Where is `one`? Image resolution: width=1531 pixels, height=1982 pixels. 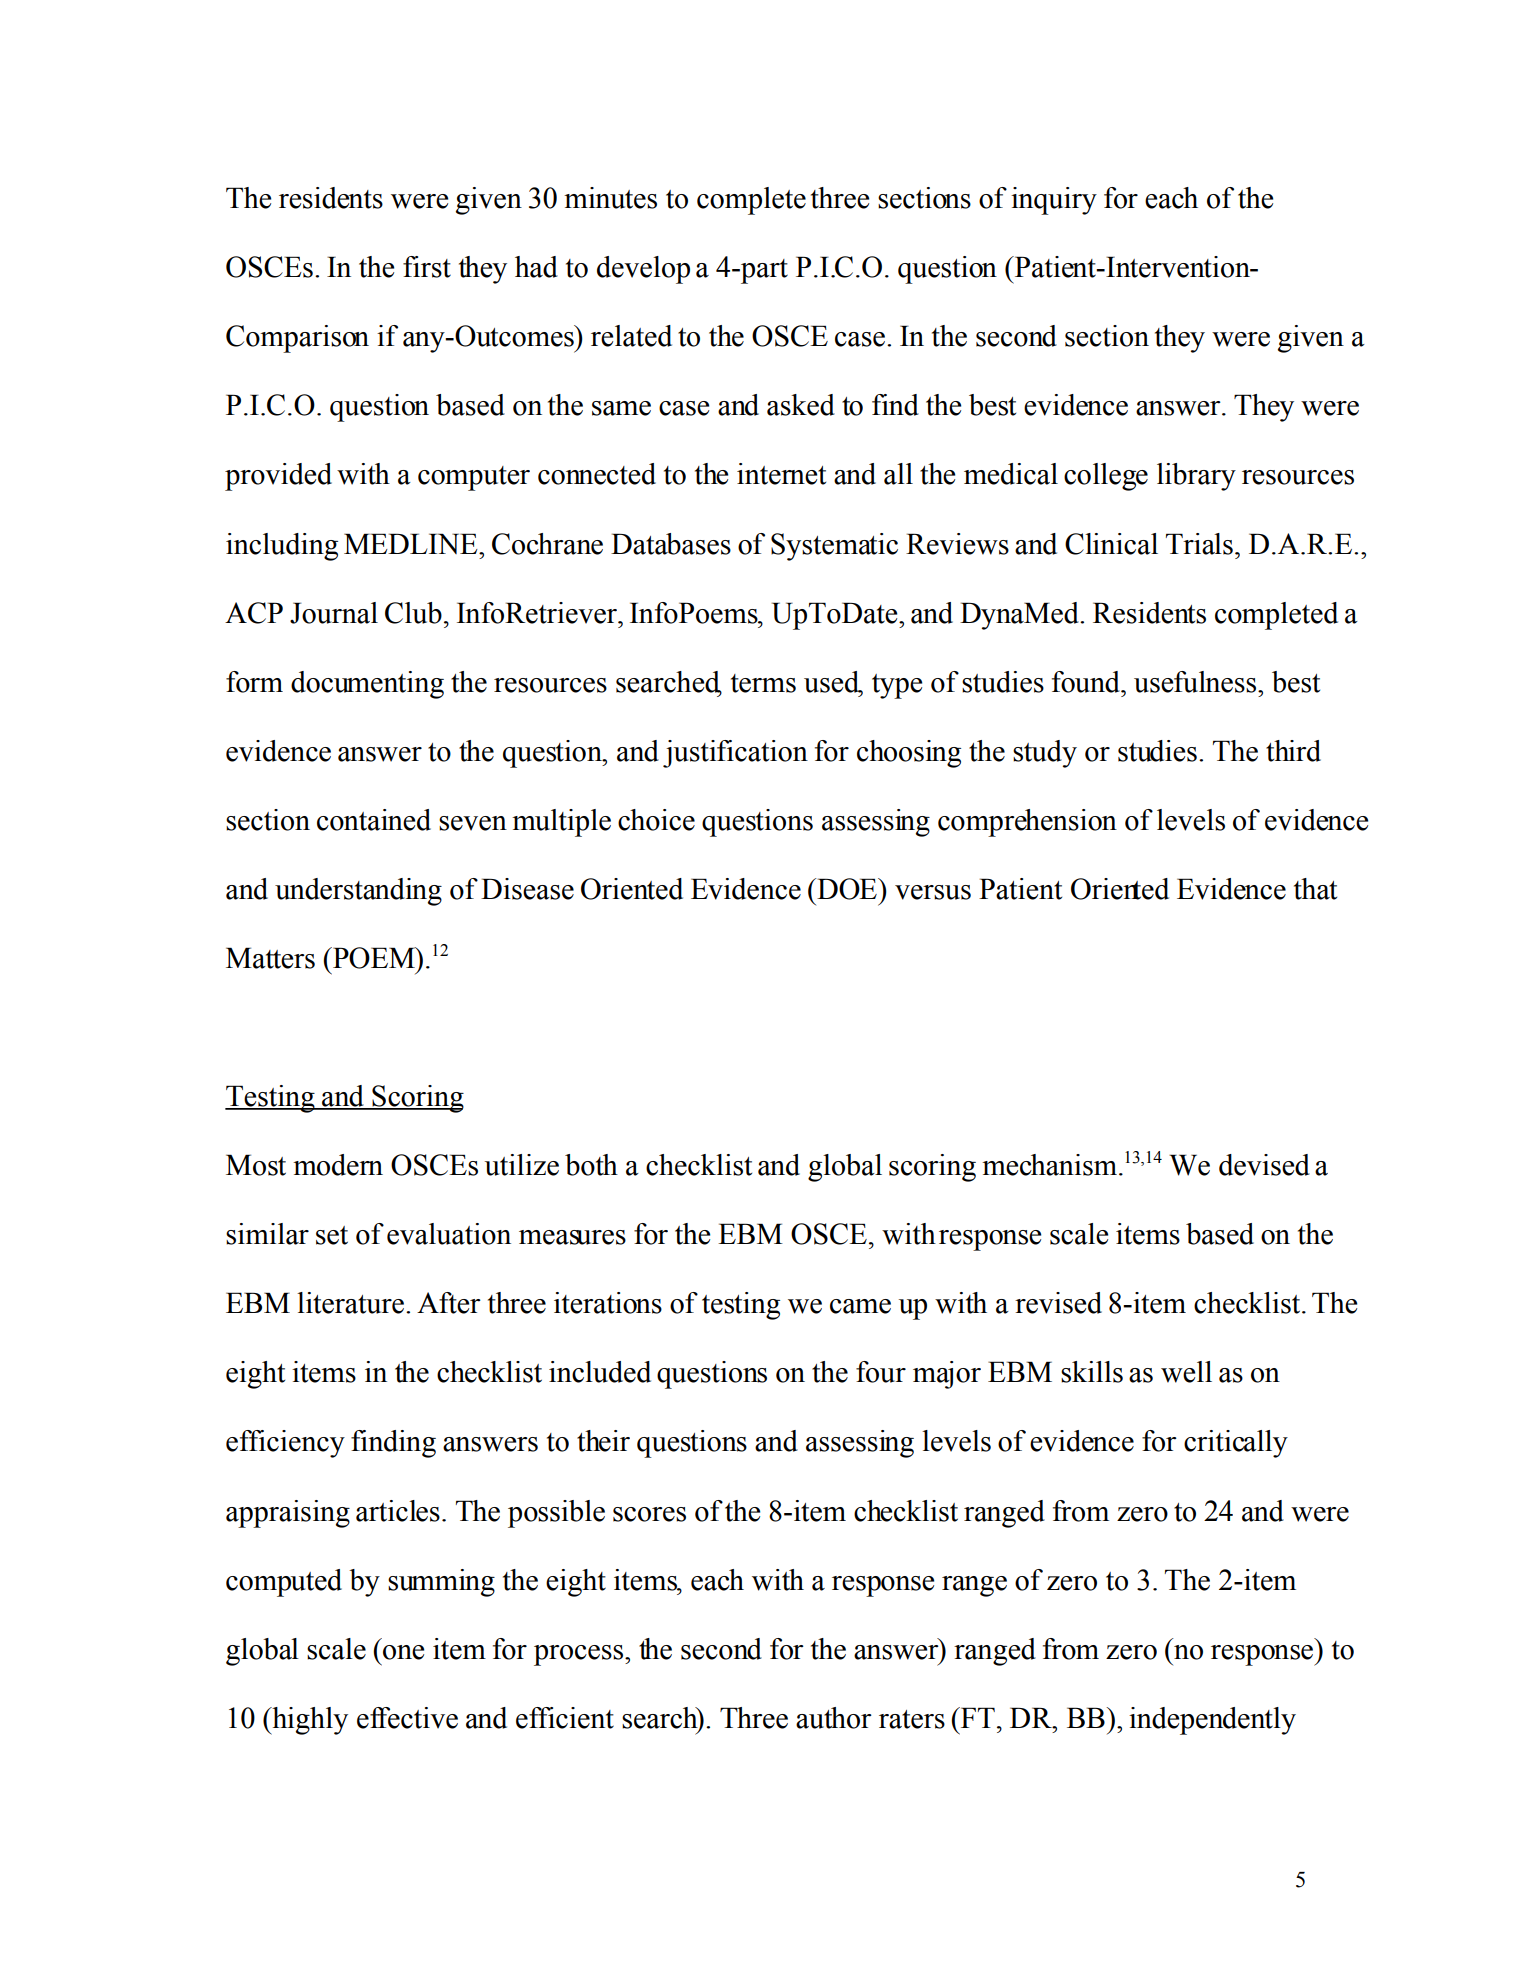
one is located at coordinates (403, 1652).
